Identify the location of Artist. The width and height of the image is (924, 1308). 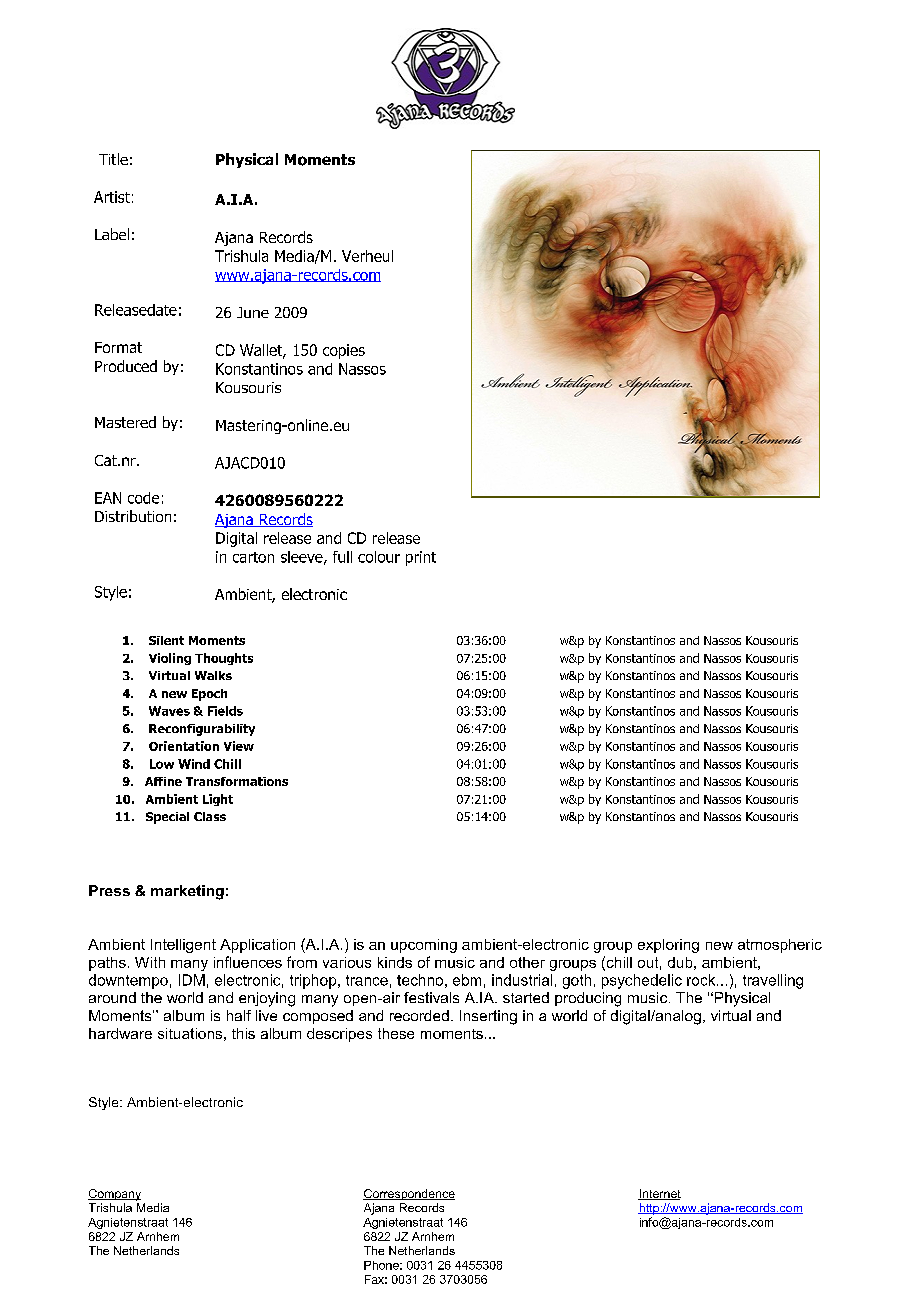
(112, 197).
